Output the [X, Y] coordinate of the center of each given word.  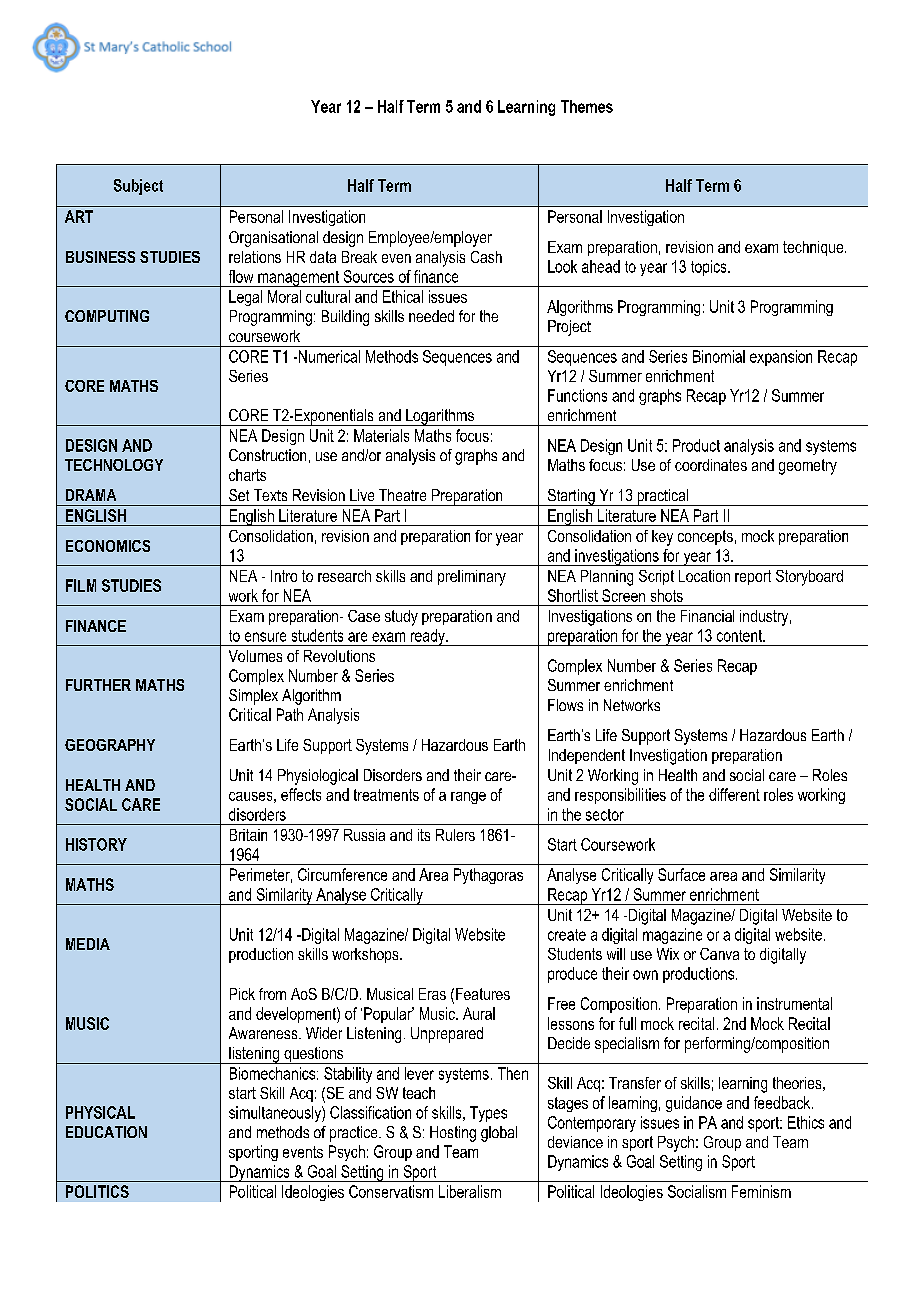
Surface [681, 874]
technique [814, 248]
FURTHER [98, 685]
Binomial [719, 356]
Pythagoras [488, 876]
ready [427, 637]
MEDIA [88, 944]
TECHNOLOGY [114, 465]
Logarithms [440, 417]
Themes [587, 106]
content [740, 636]
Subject [138, 187]
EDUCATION [106, 1132]
